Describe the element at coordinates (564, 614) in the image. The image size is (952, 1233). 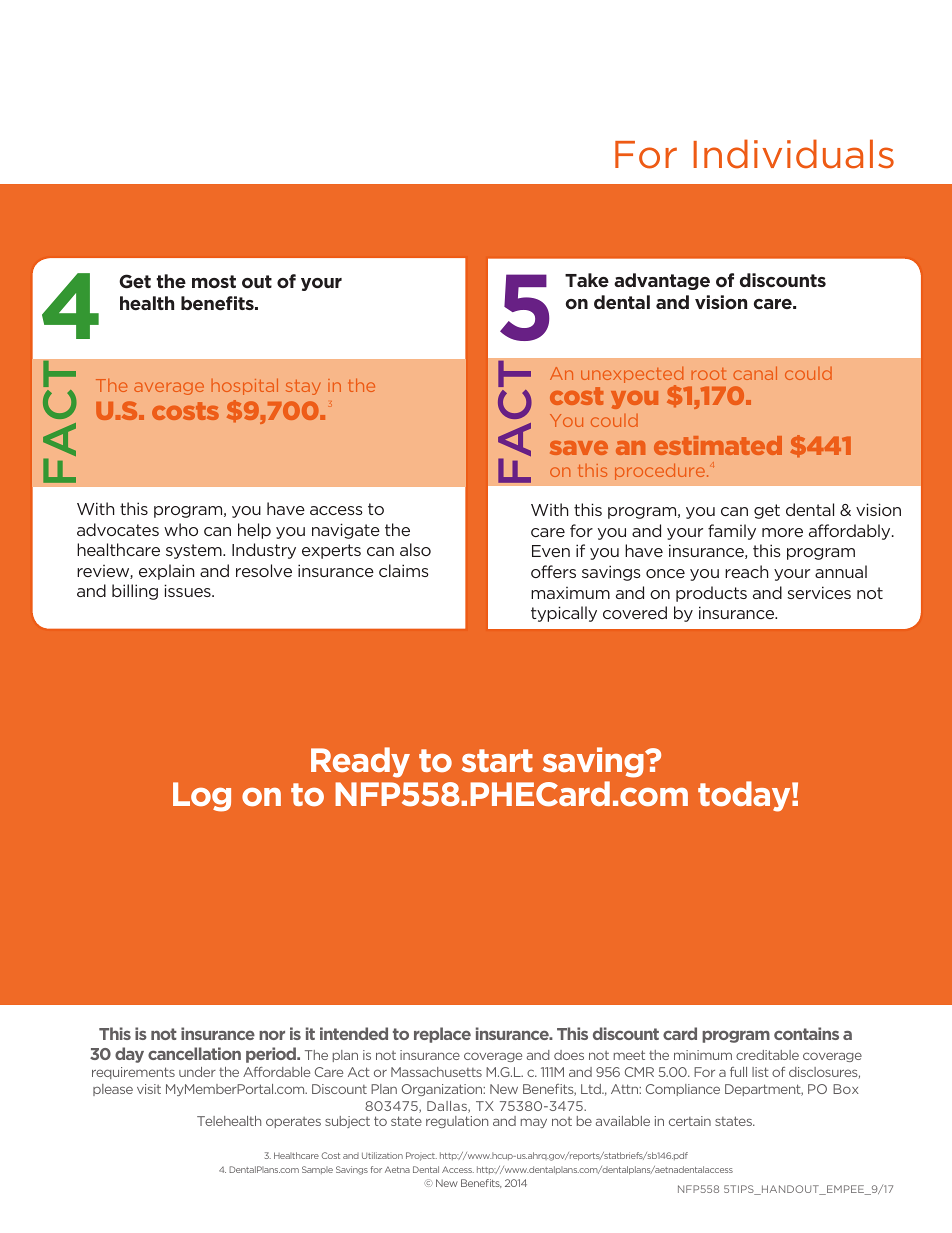
I see `typically` at that location.
